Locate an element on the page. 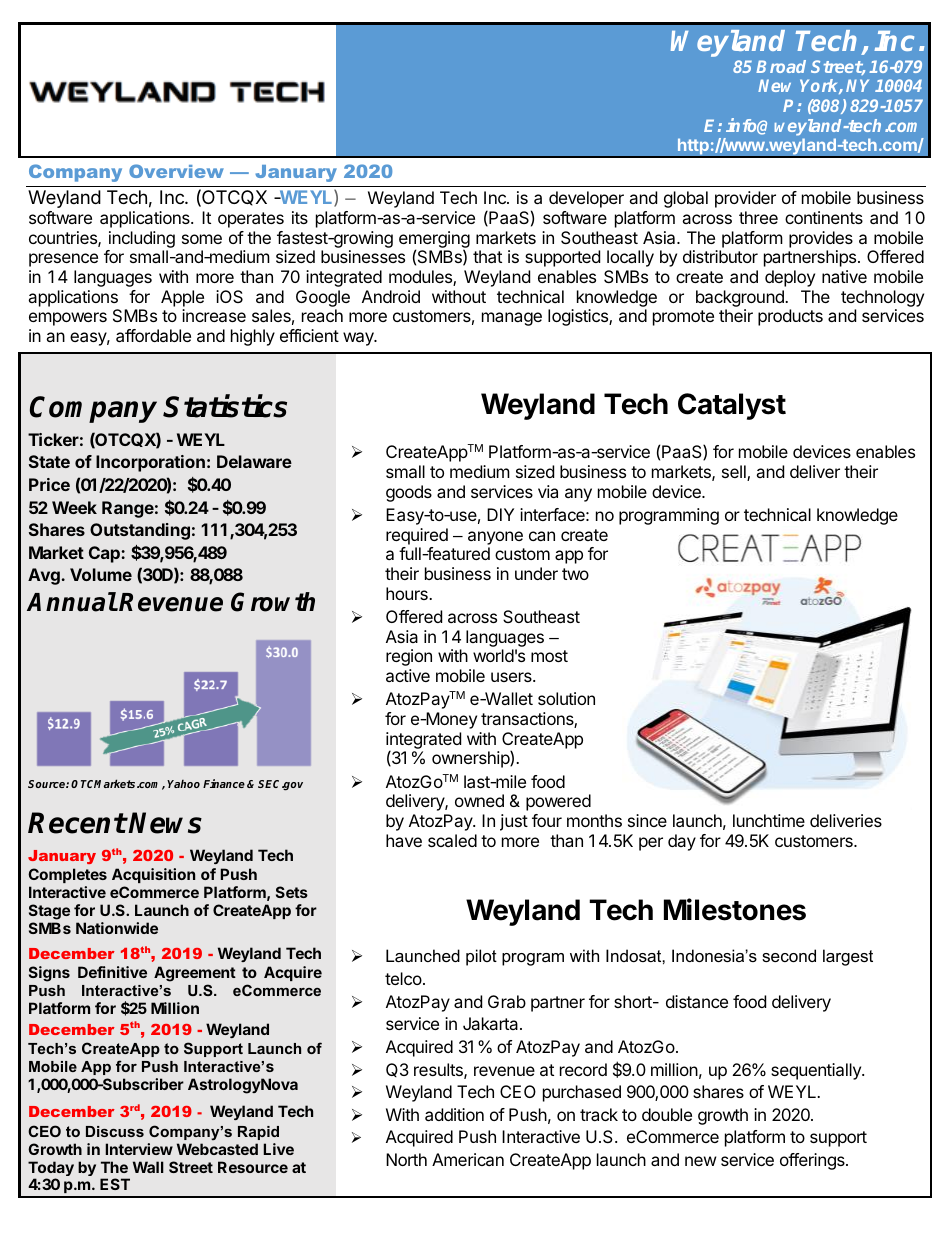 This document has height=1233, width=952. Annual is located at coordinates (72, 602).
